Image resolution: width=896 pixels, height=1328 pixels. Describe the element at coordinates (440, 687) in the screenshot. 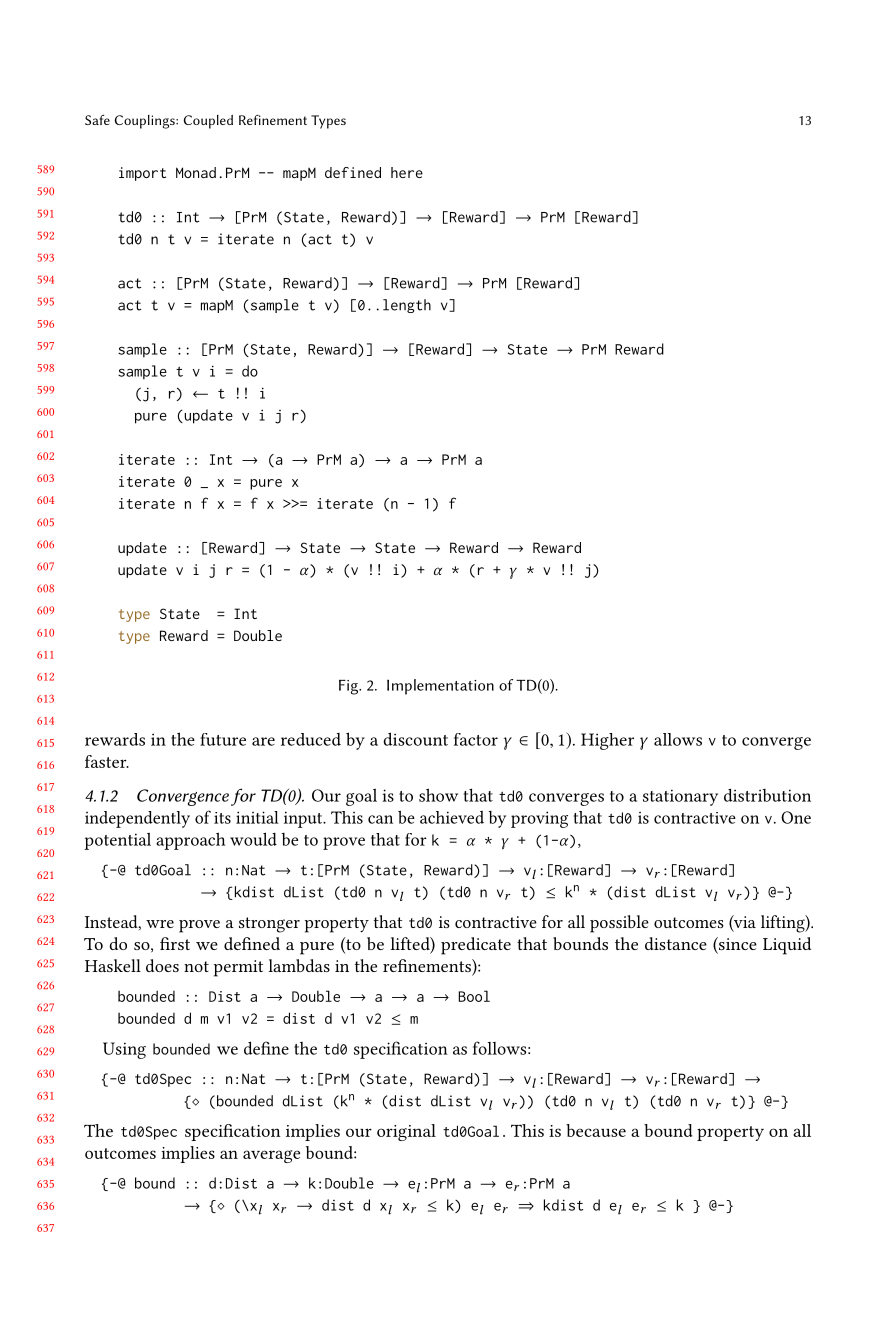

I see `Implementation` at that location.
